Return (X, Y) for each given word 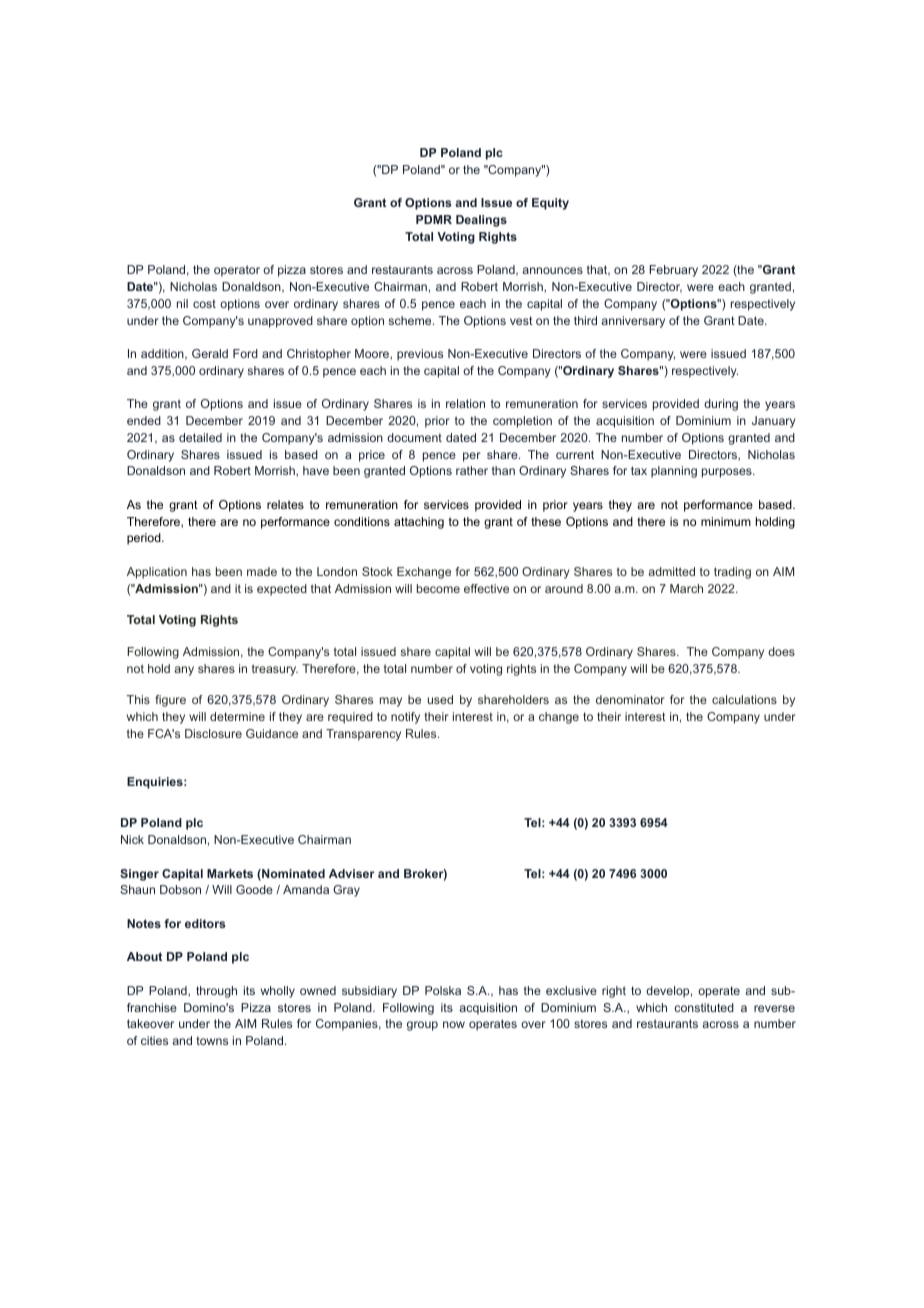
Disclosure (213, 733)
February (673, 271)
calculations (744, 699)
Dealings (481, 221)
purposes (728, 473)
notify (405, 718)
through (216, 992)
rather (472, 470)
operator (237, 271)
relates (285, 504)
